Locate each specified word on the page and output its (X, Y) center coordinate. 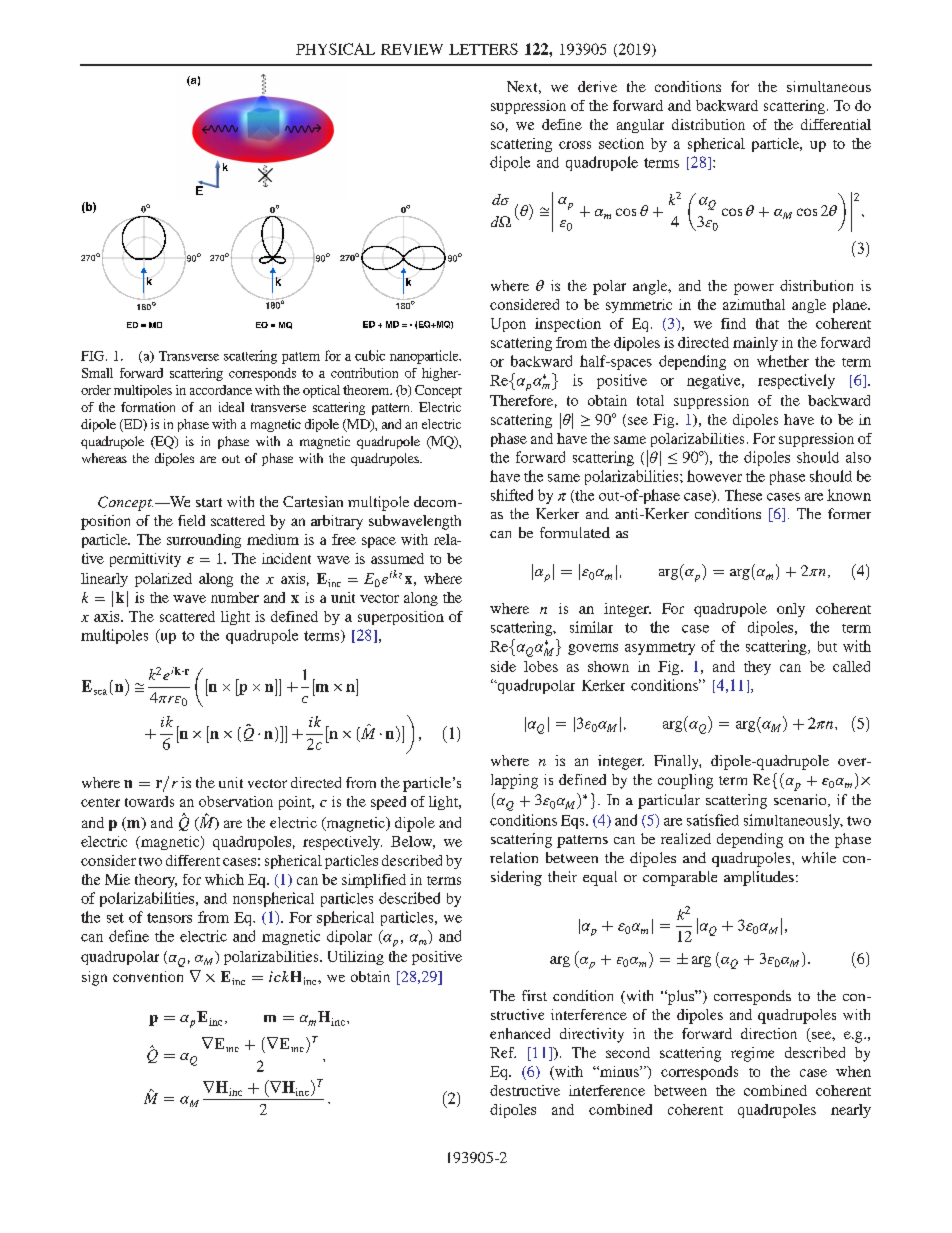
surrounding (204, 541)
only (791, 610)
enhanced (520, 1033)
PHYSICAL (335, 49)
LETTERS (483, 49)
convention (148, 976)
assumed (397, 558)
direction (769, 1033)
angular (640, 126)
